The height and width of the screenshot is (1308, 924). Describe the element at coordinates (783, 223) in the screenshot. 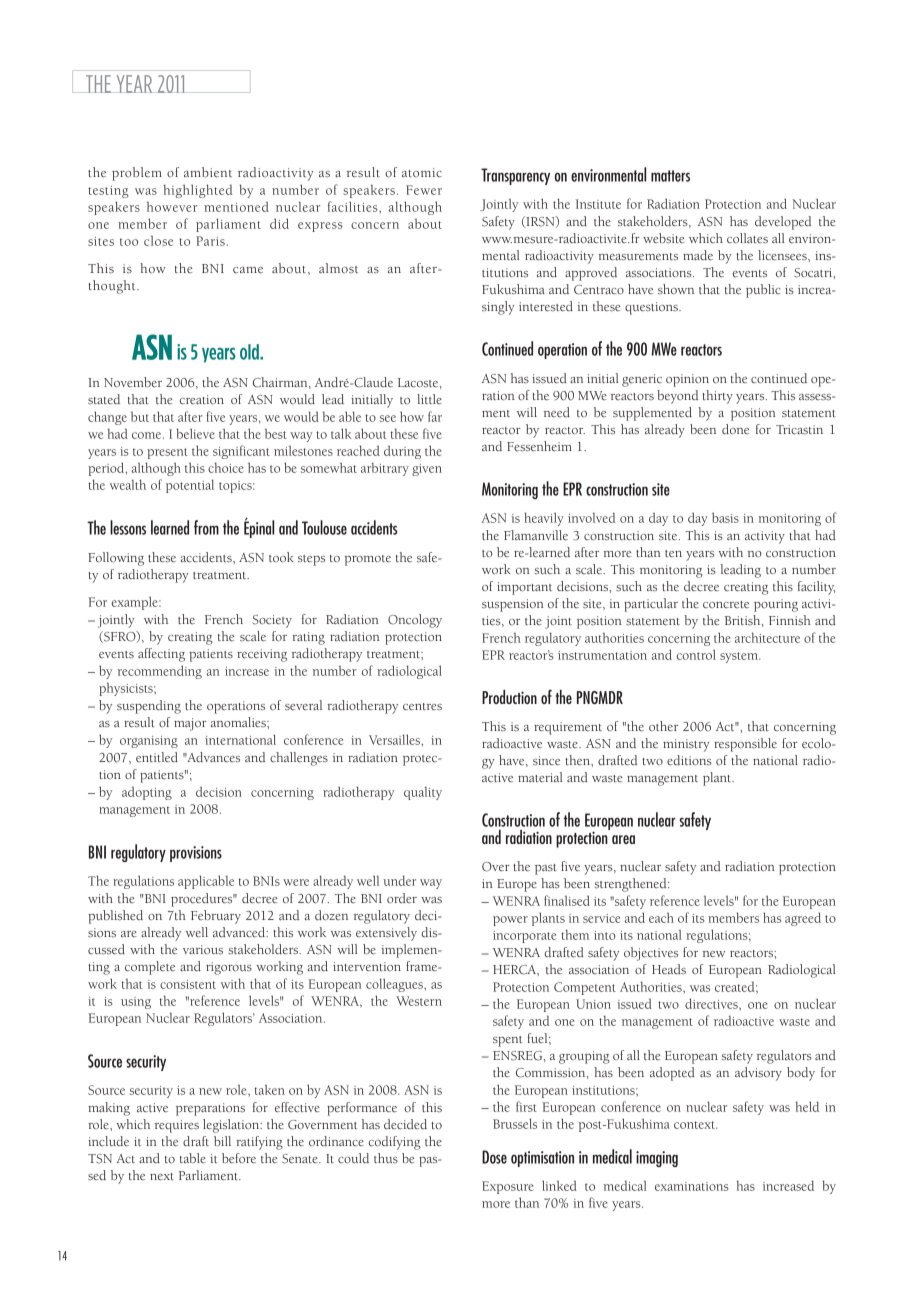

I see `developed` at that location.
